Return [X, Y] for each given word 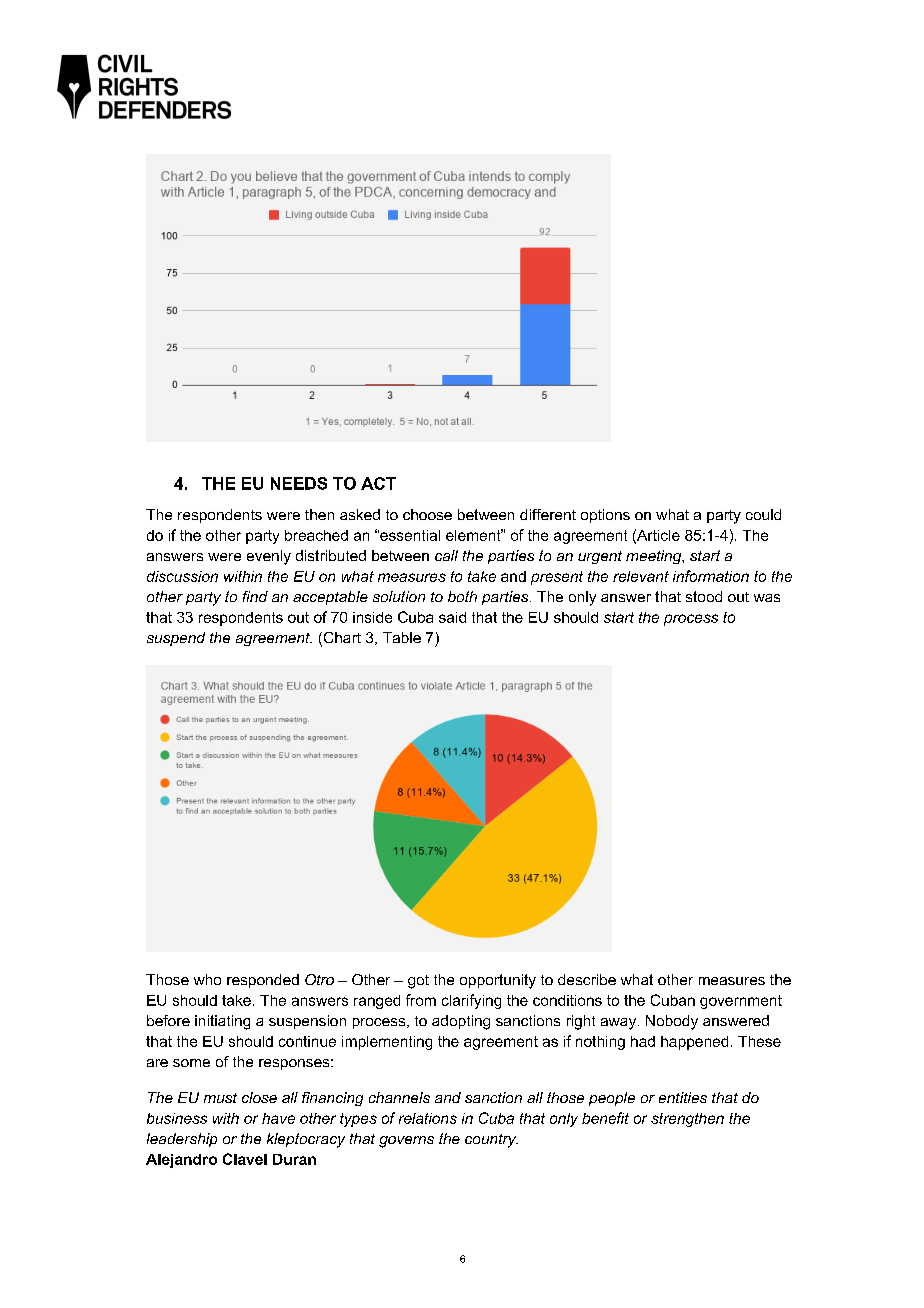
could [763, 514]
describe [587, 979]
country [491, 1141]
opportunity [498, 981]
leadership [182, 1140]
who [207, 979]
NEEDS [299, 483]
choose [427, 514]
